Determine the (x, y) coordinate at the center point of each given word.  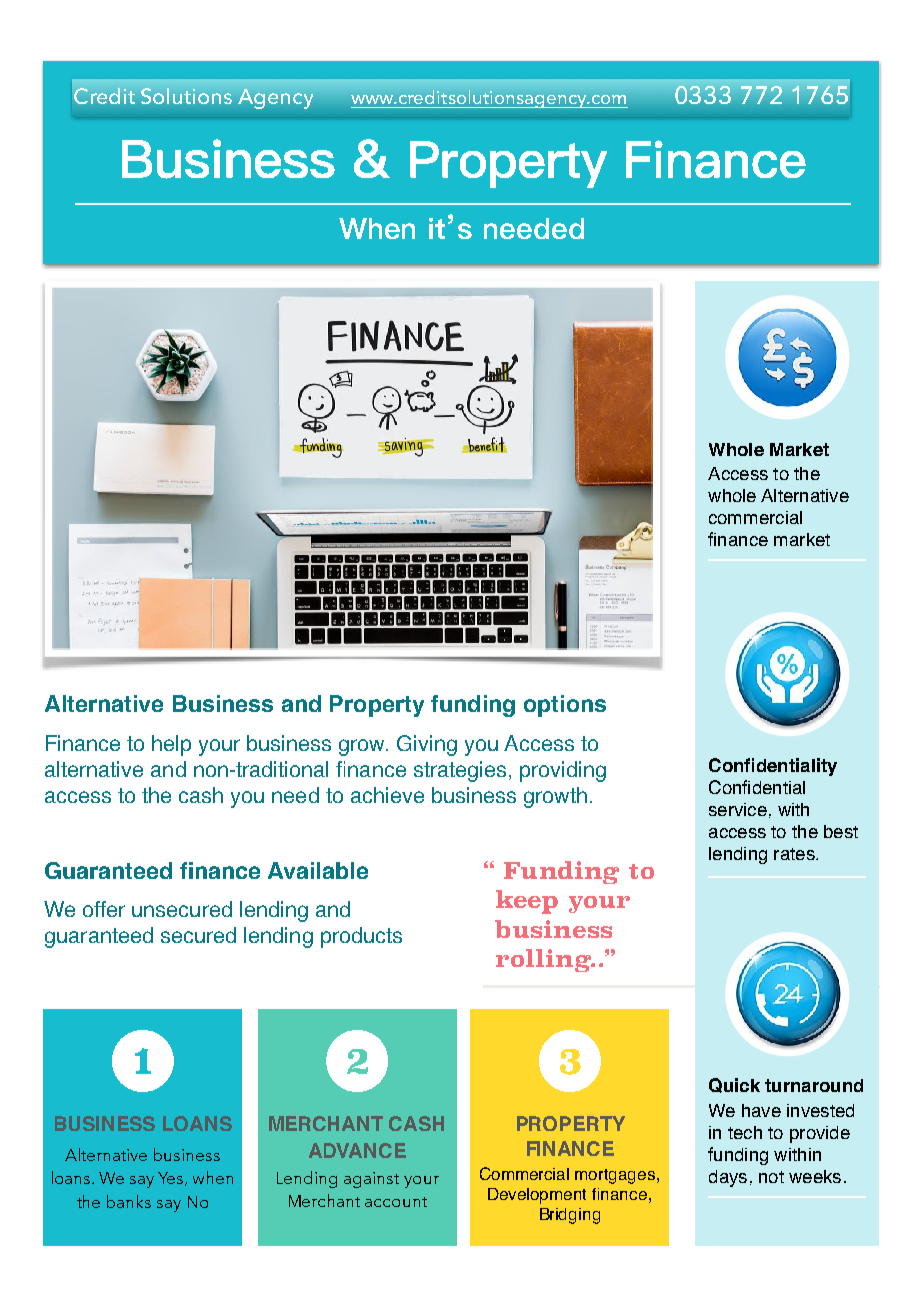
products (361, 937)
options (565, 706)
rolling (545, 960)
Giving (427, 745)
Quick (734, 1085)
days (728, 1178)
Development (537, 1196)
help (171, 745)
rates (795, 854)
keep (527, 902)
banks (129, 1201)
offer (104, 909)
